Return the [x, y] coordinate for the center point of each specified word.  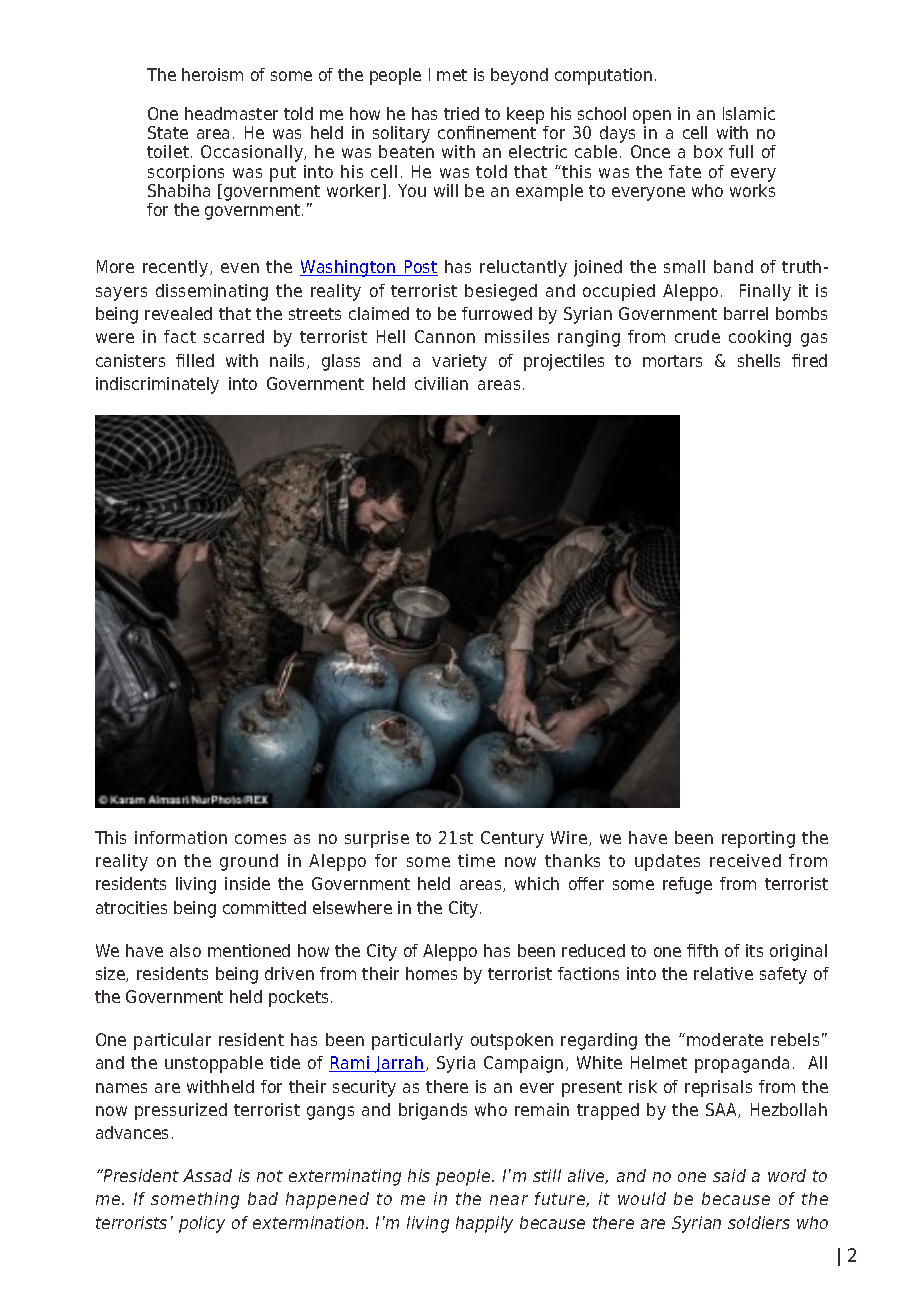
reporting [758, 839]
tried [461, 113]
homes [431, 973]
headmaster [231, 113]
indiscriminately [157, 385]
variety [459, 362]
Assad [207, 1175]
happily [484, 1224]
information [181, 837]
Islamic [749, 113]
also [185, 950]
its [754, 950]
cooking [760, 338]
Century [512, 839]
